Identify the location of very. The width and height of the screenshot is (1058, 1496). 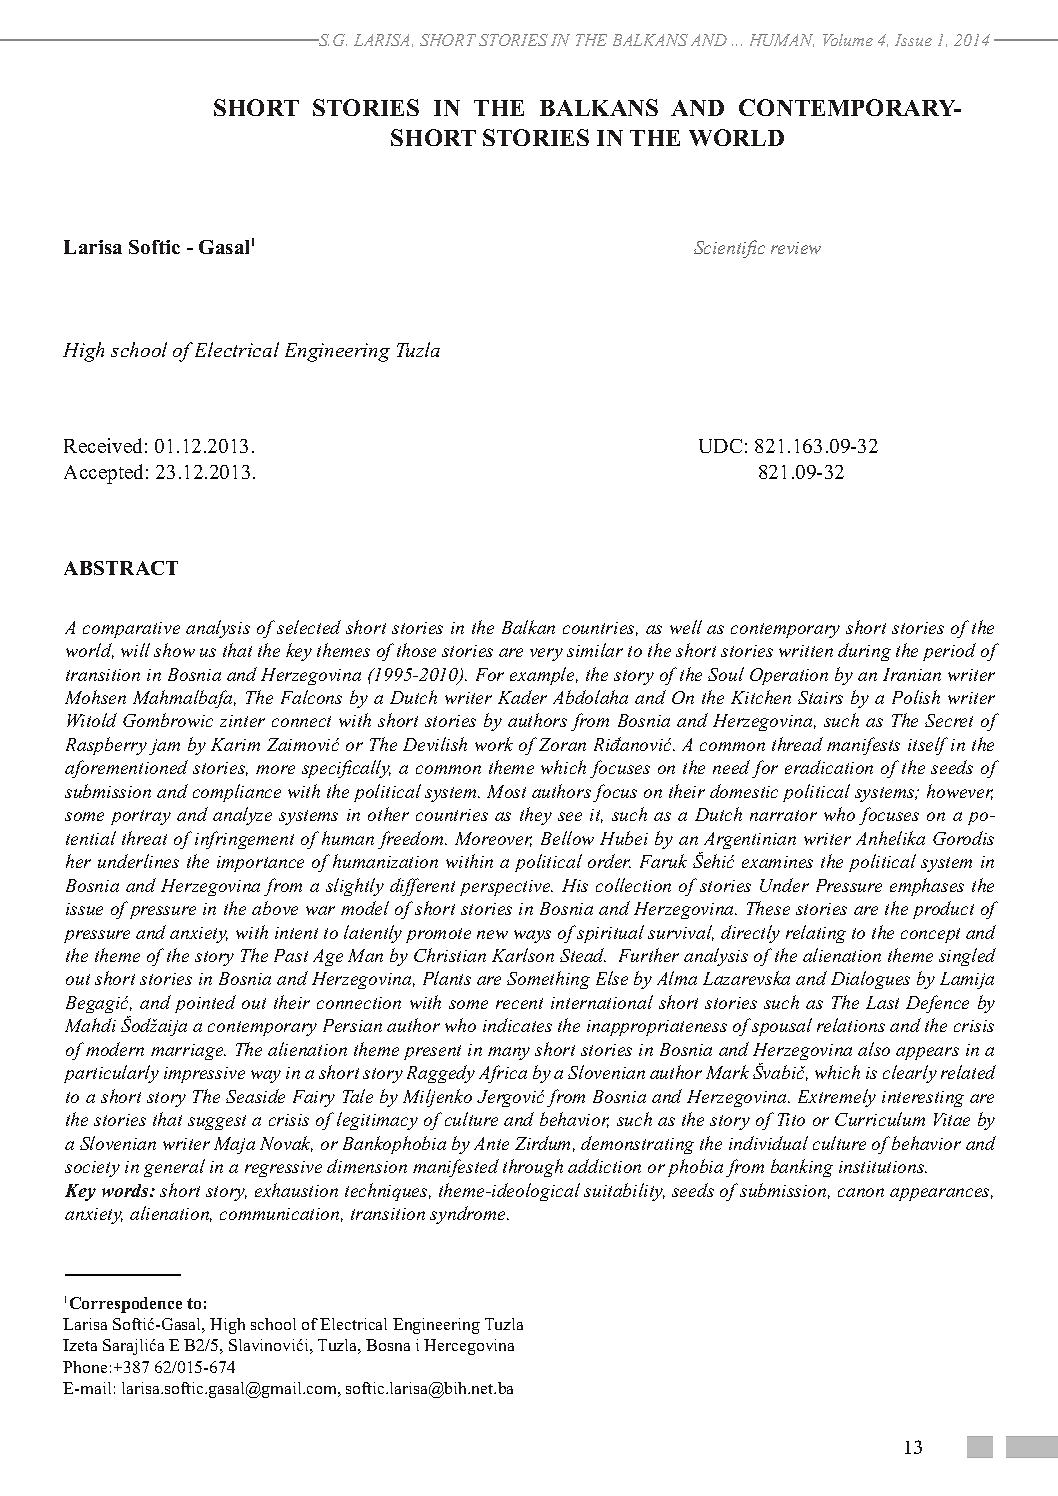
(546, 654).
